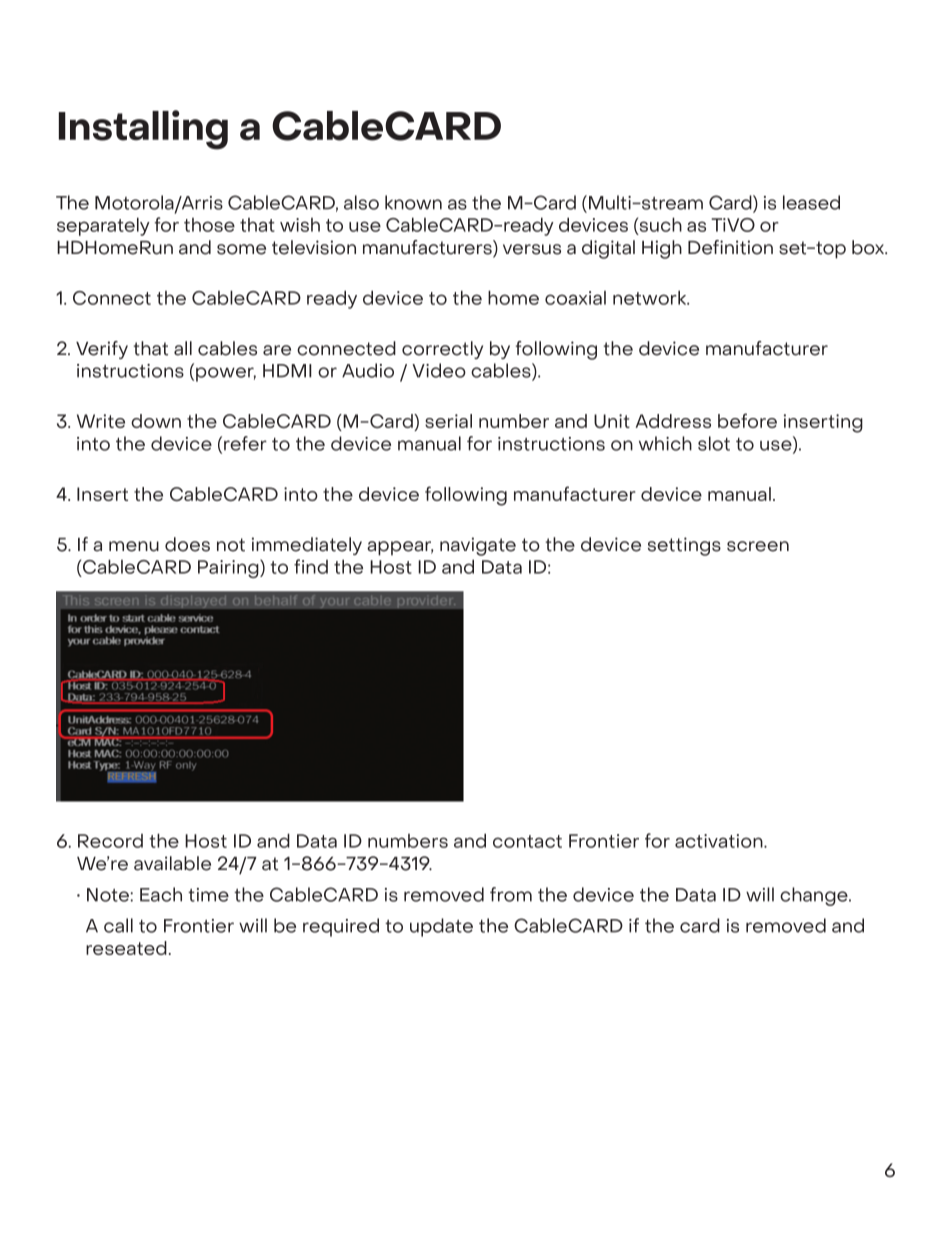 The width and height of the image is (952, 1233). I want to click on before, so click(747, 420).
